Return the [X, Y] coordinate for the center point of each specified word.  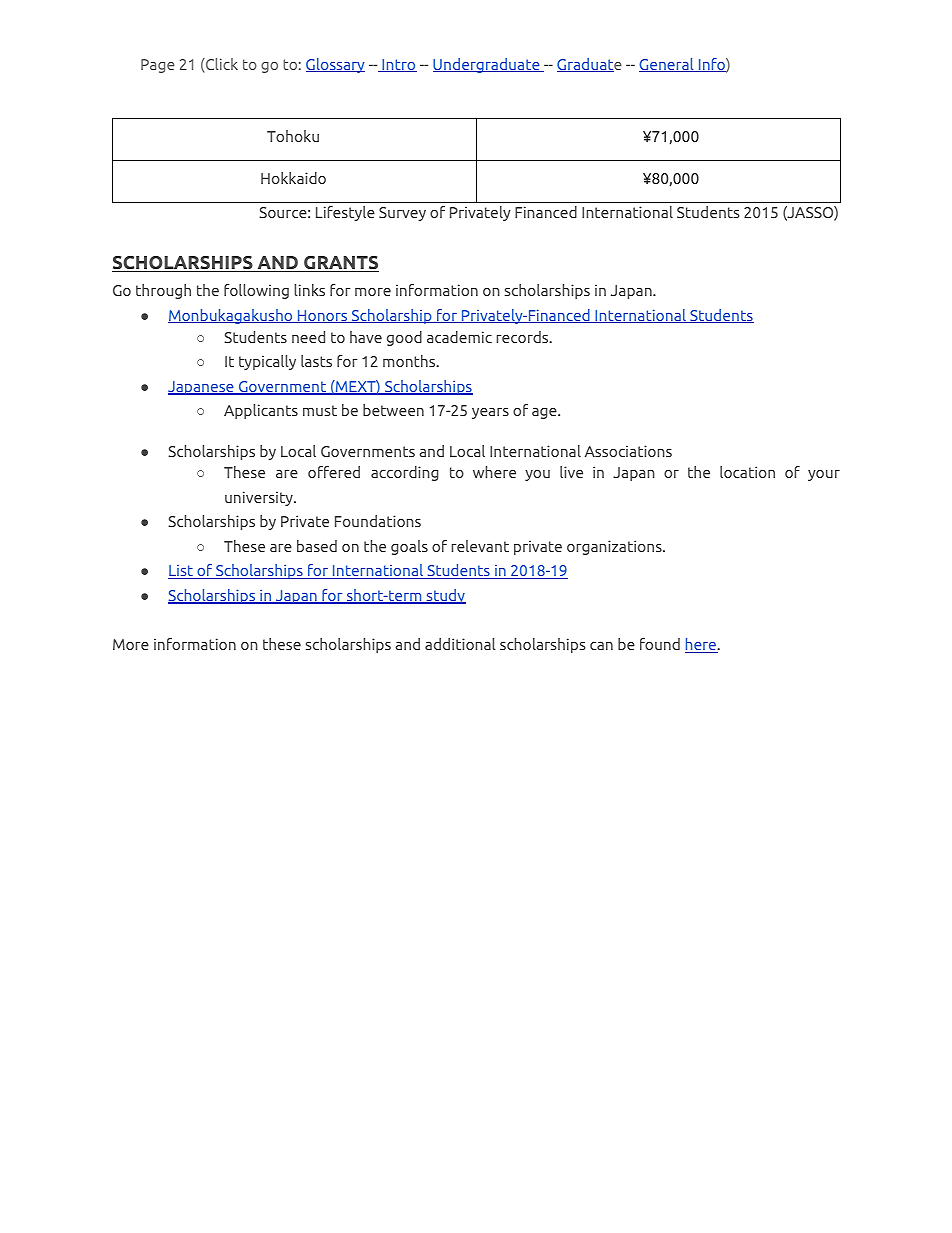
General [667, 65]
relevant [480, 546]
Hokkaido [293, 178]
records [524, 337]
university [260, 498]
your [824, 475]
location [747, 472]
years [490, 413]
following [256, 291]
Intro [398, 65]
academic [459, 337]
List [181, 572]
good [404, 338]
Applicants [261, 411]
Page [158, 66]
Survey [402, 214]
